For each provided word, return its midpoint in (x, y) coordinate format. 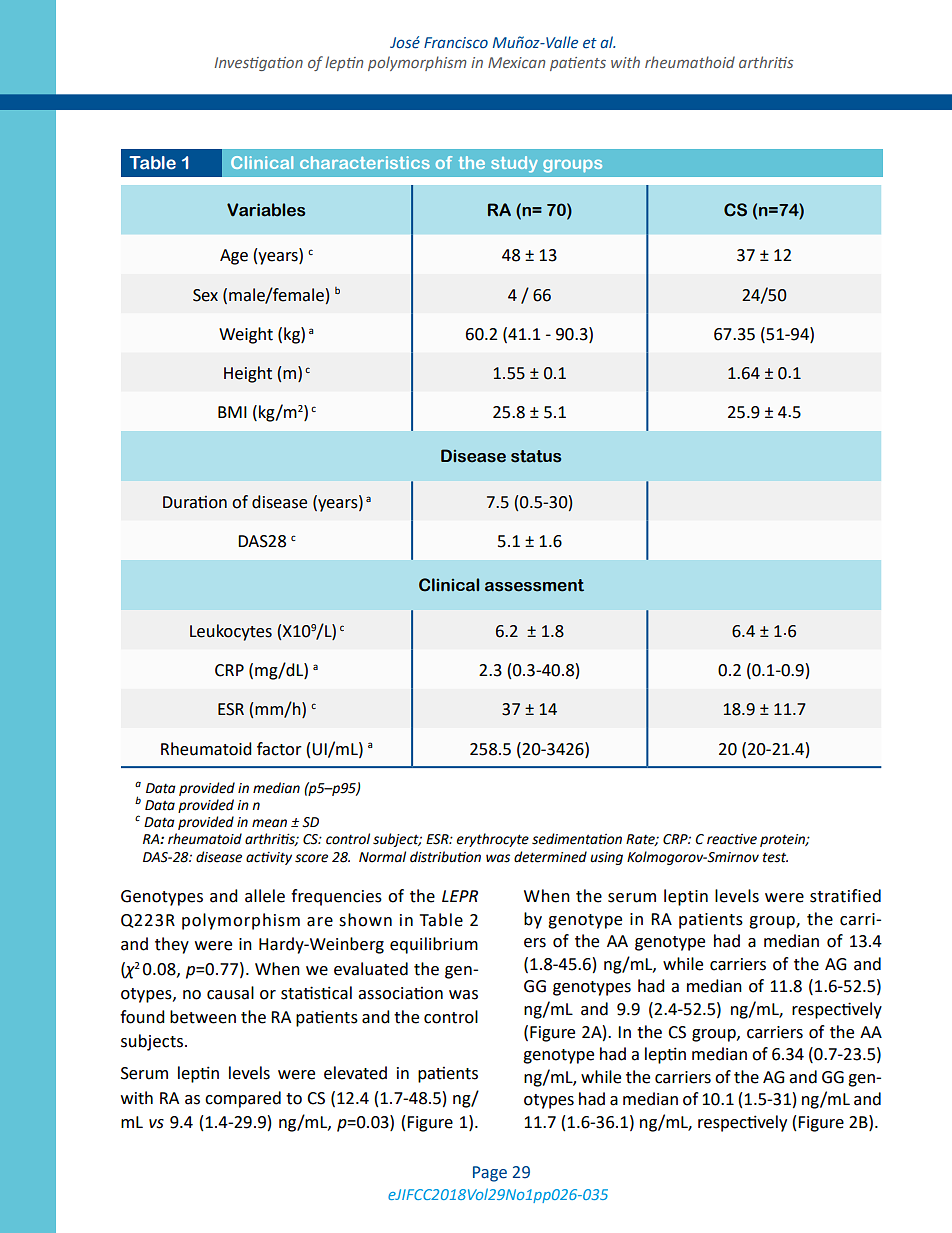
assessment (534, 585)
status (536, 456)
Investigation (259, 64)
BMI (232, 412)
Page (490, 1174)
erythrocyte (493, 840)
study (514, 164)
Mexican (516, 62)
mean (269, 823)
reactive (732, 839)
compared (243, 1099)
